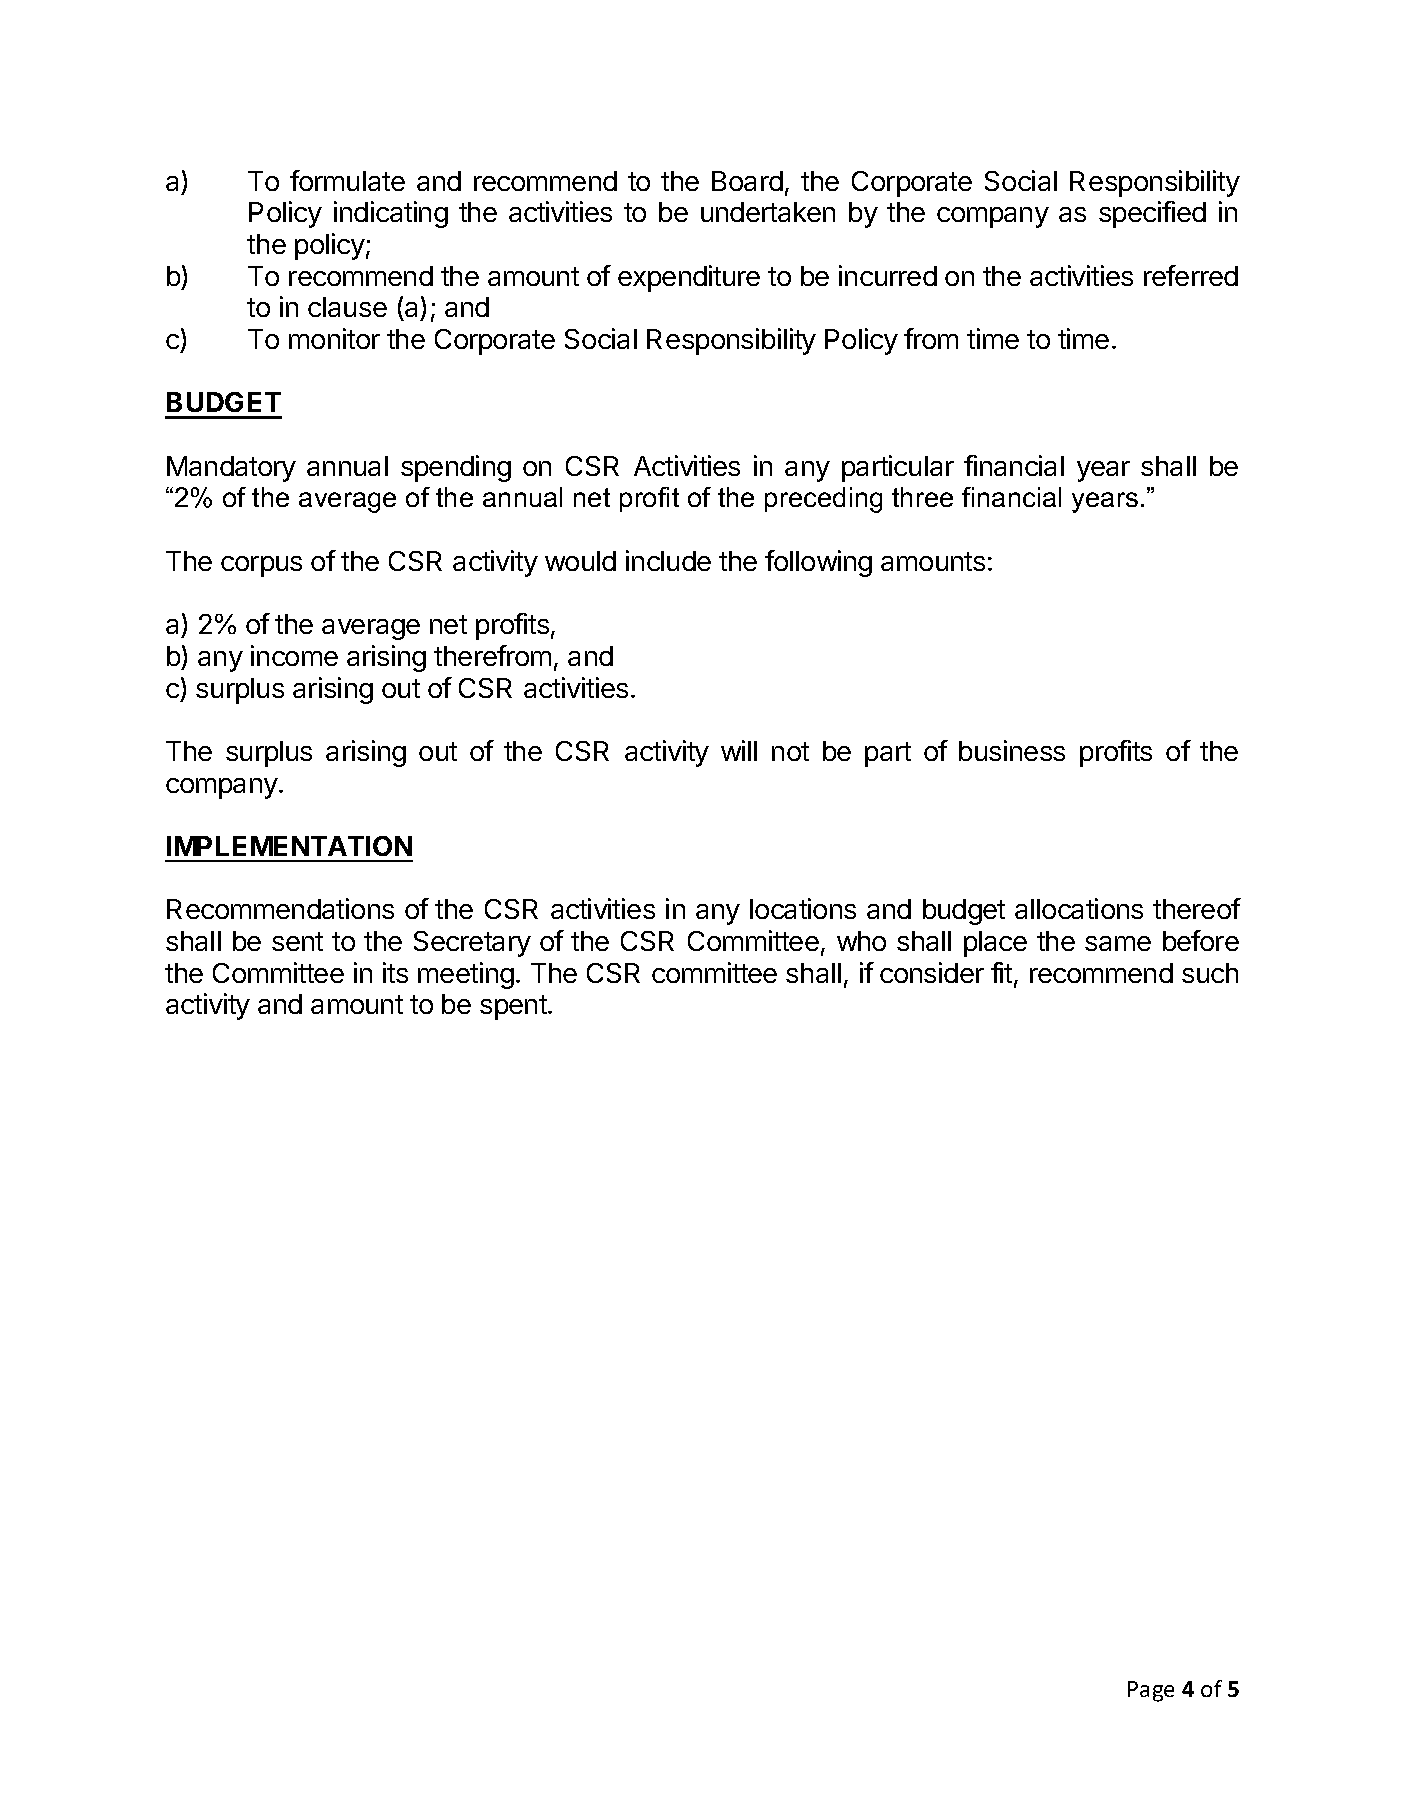 This document has height=1818, width=1405. I want to click on spent, so click(514, 1007).
